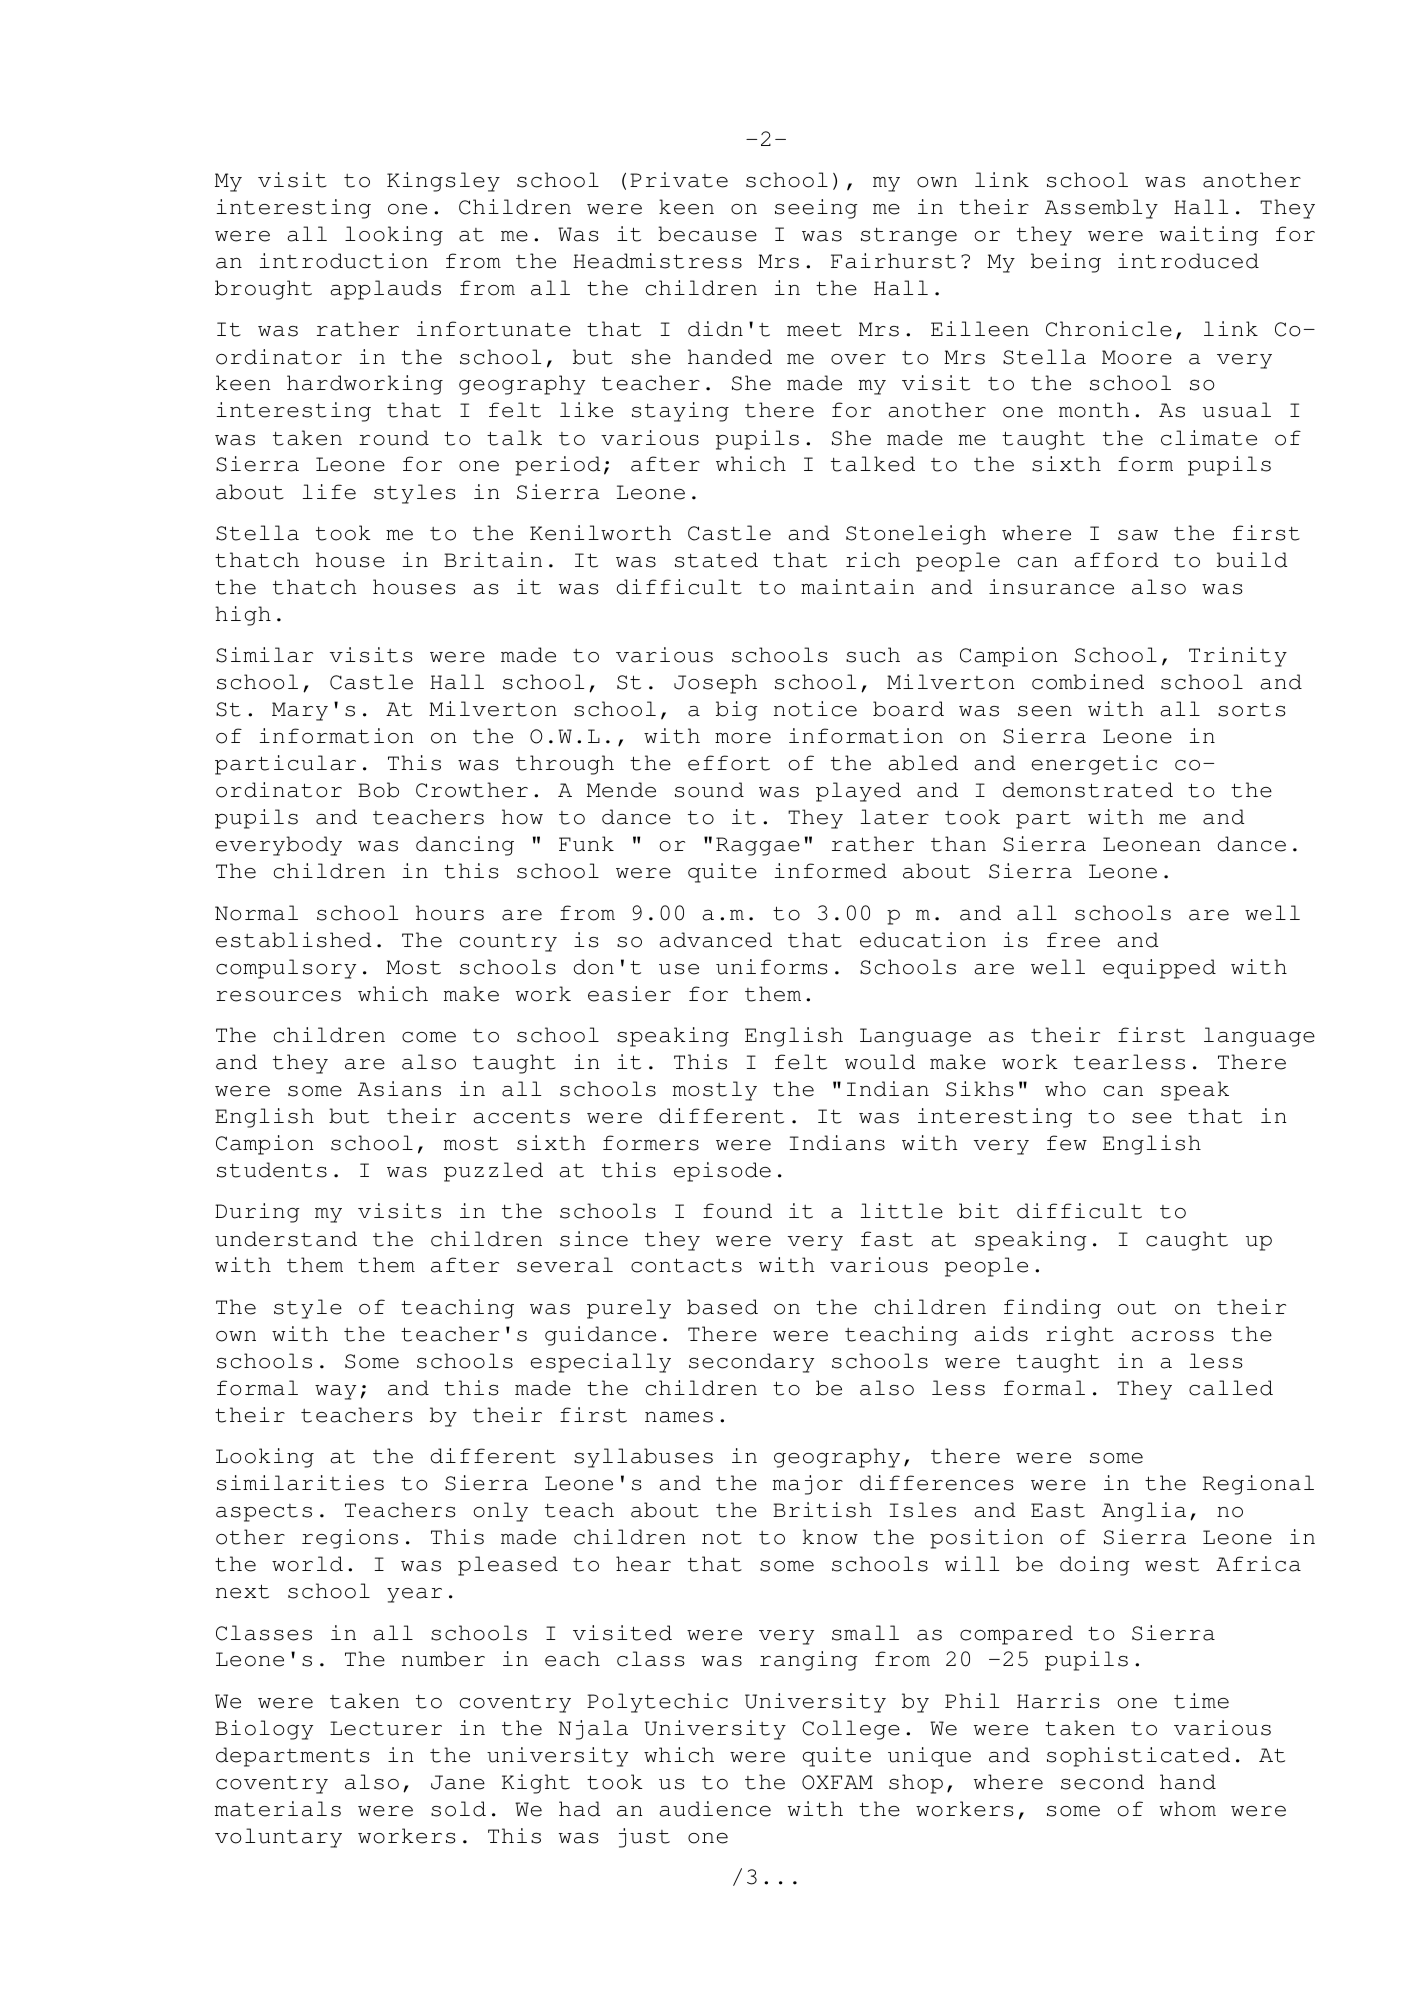 The image size is (1419, 2008). I want to click on audience, so click(715, 1809).
